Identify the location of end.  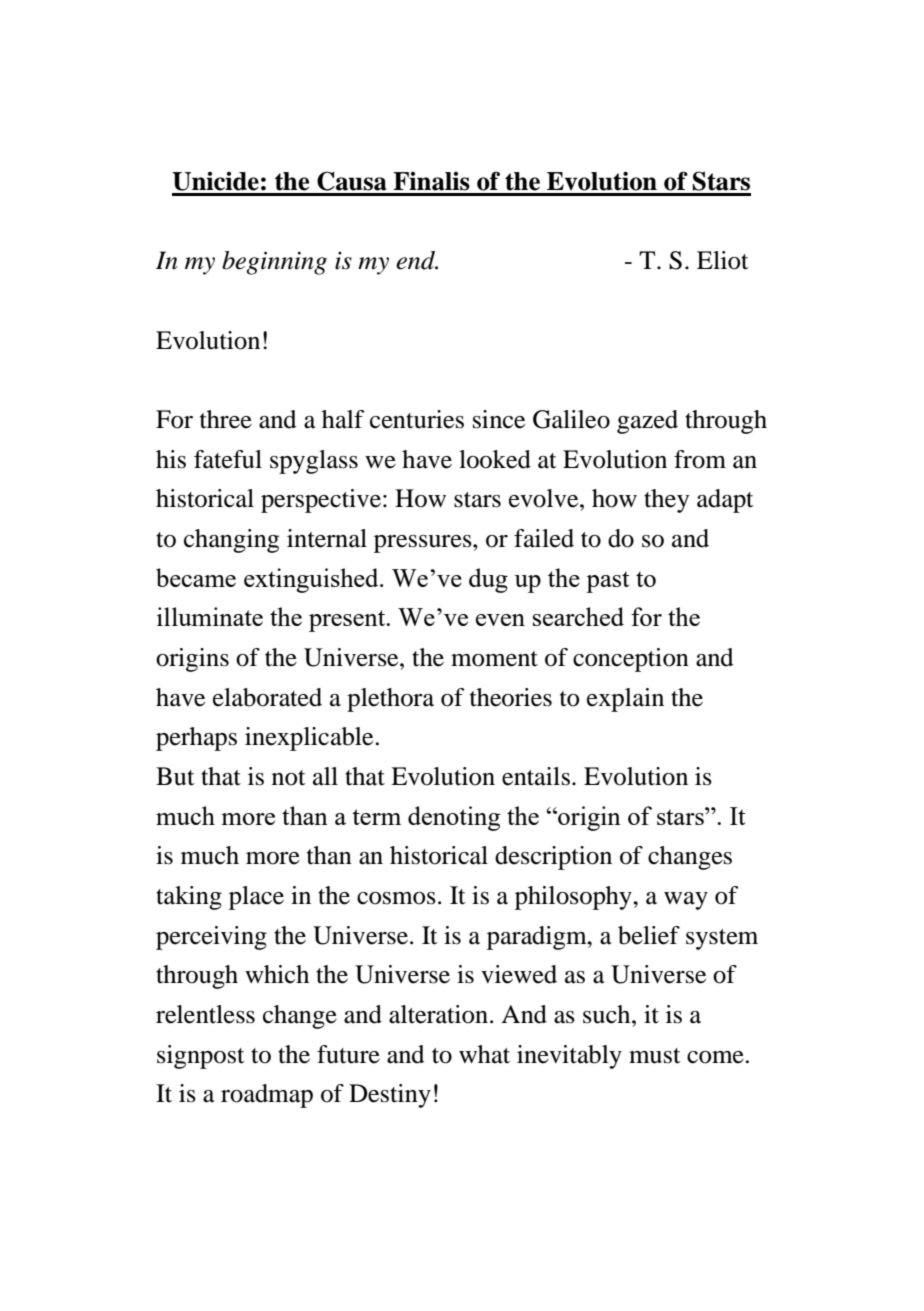
(417, 260).
